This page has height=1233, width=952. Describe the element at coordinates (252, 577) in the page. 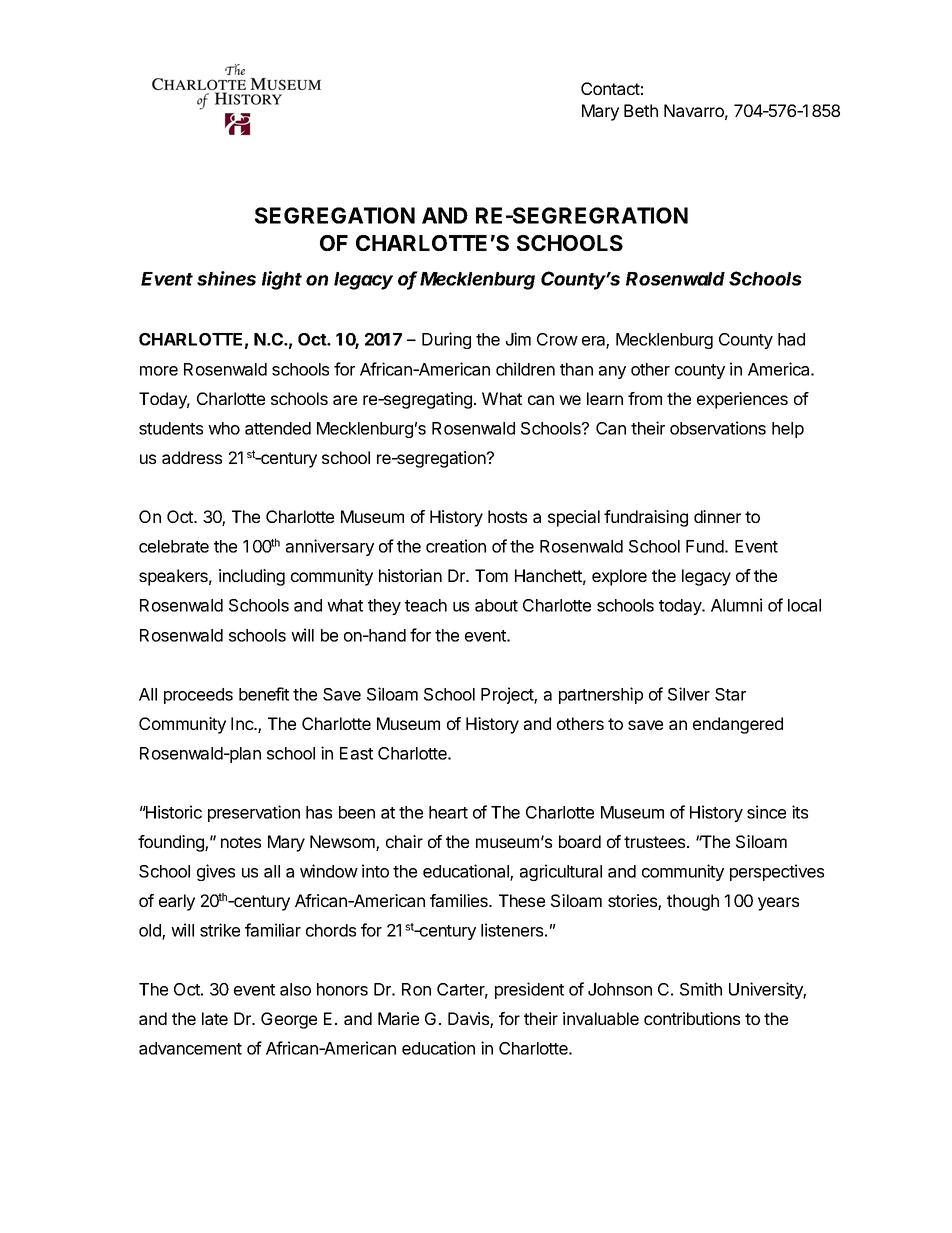

I see `including` at that location.
